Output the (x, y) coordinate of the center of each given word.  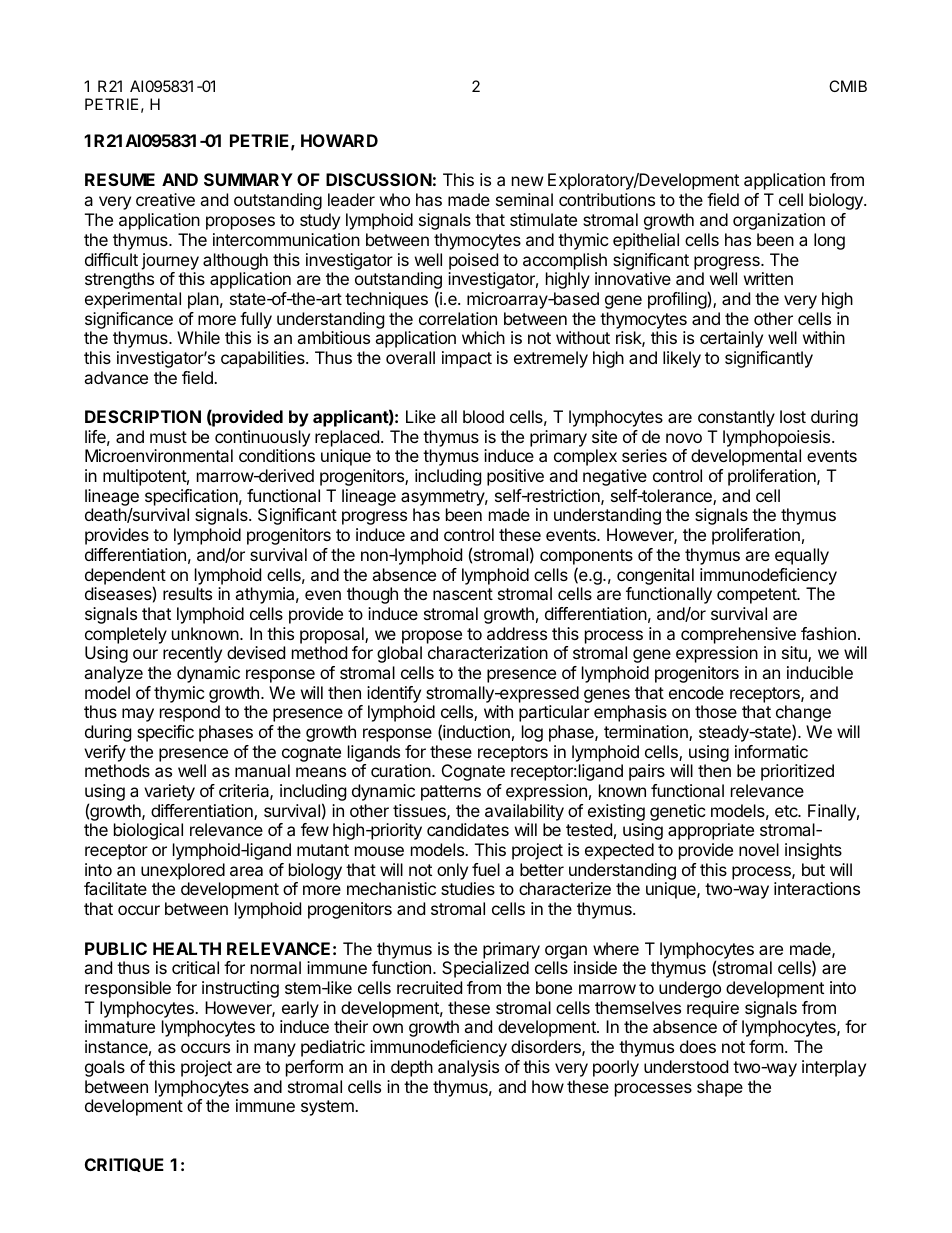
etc (787, 811)
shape (720, 1088)
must (168, 437)
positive (515, 477)
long (829, 241)
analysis (468, 1068)
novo (684, 438)
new (527, 181)
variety (169, 792)
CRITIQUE (124, 1165)
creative (165, 199)
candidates (468, 829)
